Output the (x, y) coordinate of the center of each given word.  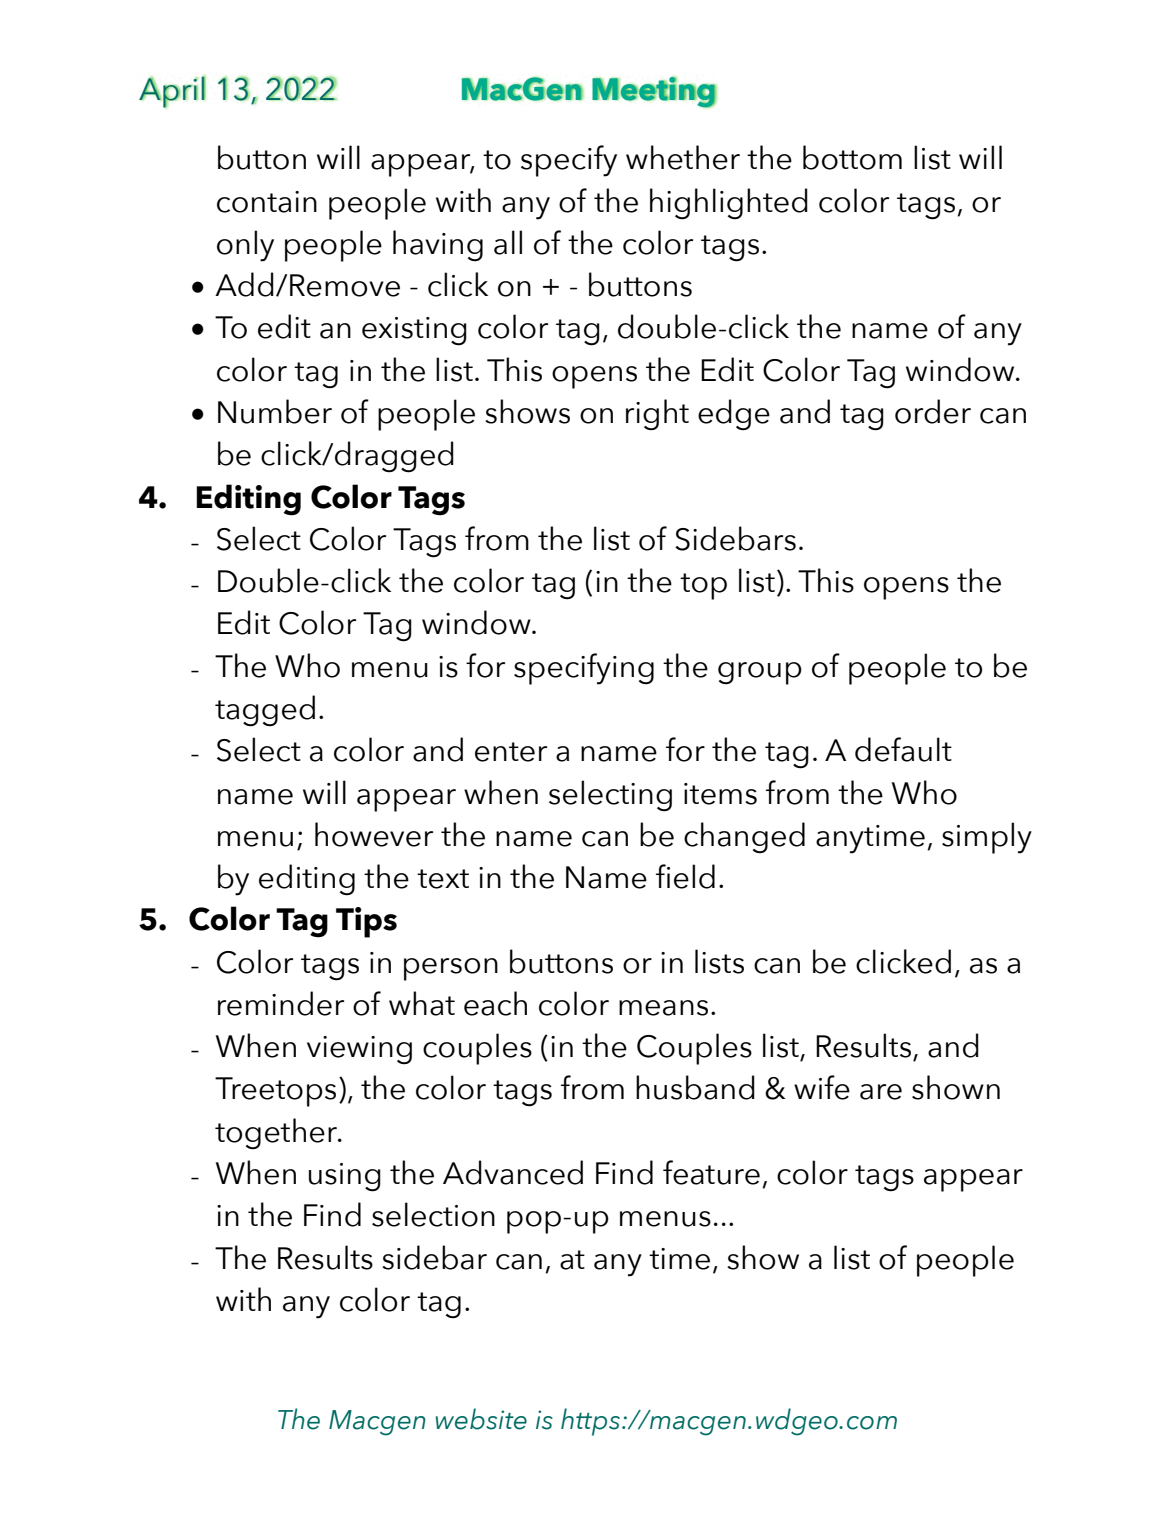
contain (267, 202)
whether (683, 157)
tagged (265, 711)
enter (511, 752)
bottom (852, 157)
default (903, 749)
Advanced (513, 1172)
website (481, 1419)
